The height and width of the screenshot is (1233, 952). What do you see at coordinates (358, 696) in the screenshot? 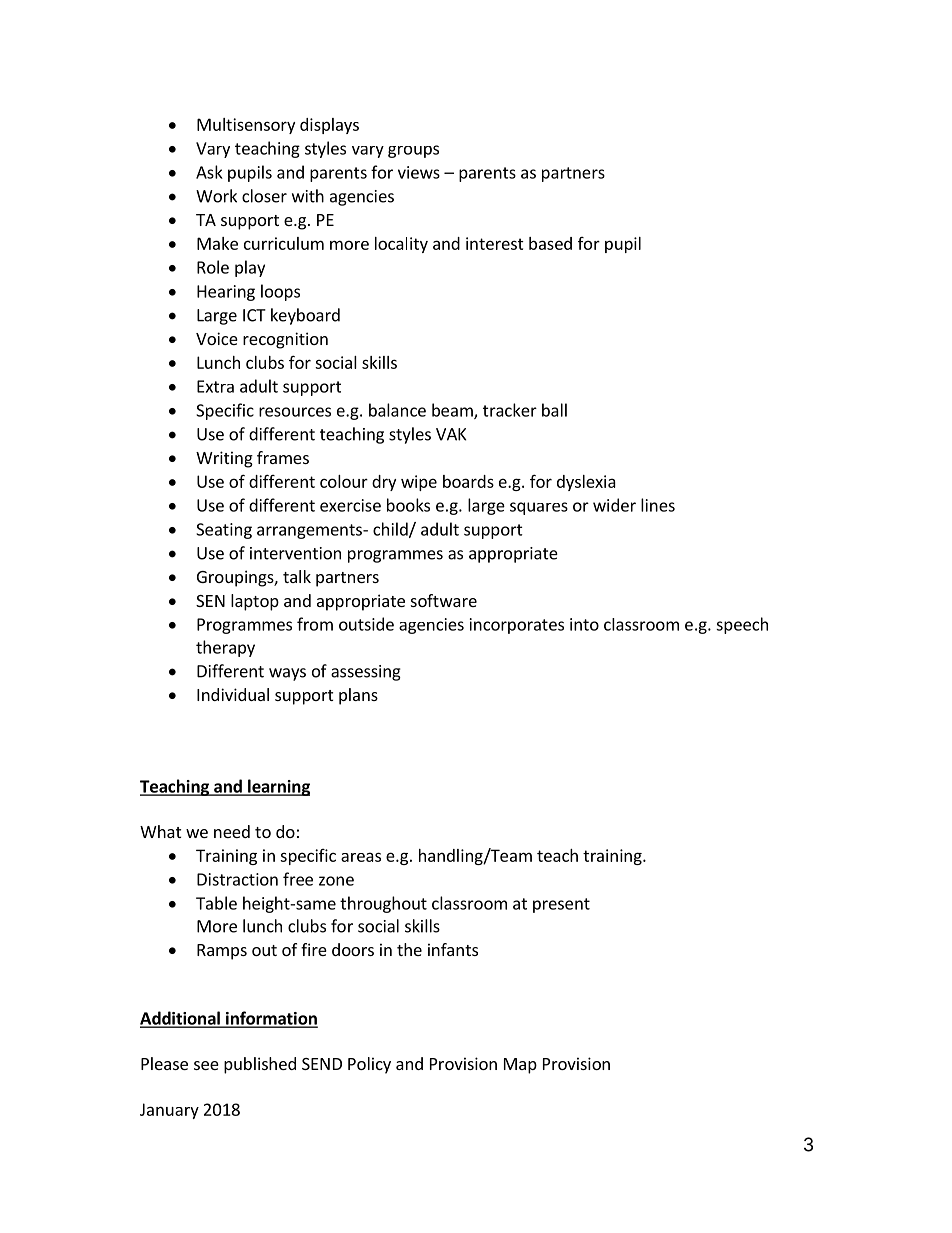
I see `plans` at bounding box center [358, 696].
